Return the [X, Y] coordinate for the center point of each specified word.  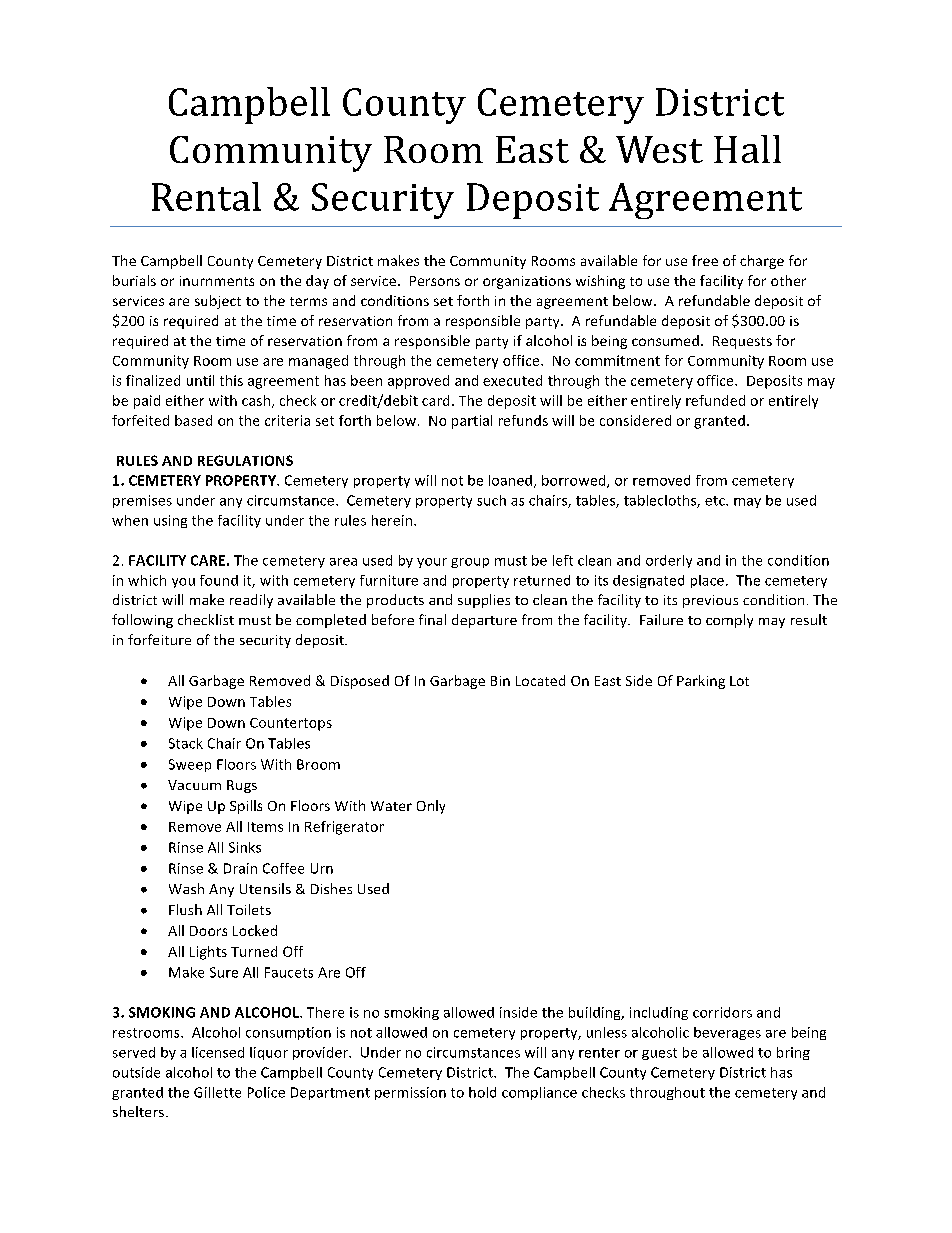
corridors [722, 1012]
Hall [747, 149]
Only [431, 807]
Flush [185, 909]
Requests [742, 342]
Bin [500, 681]
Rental [206, 196]
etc [716, 501]
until [200, 380]
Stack [186, 743]
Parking [701, 682]
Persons [435, 281]
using [170, 521]
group [470, 563]
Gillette [217, 1092]
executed [512, 380]
